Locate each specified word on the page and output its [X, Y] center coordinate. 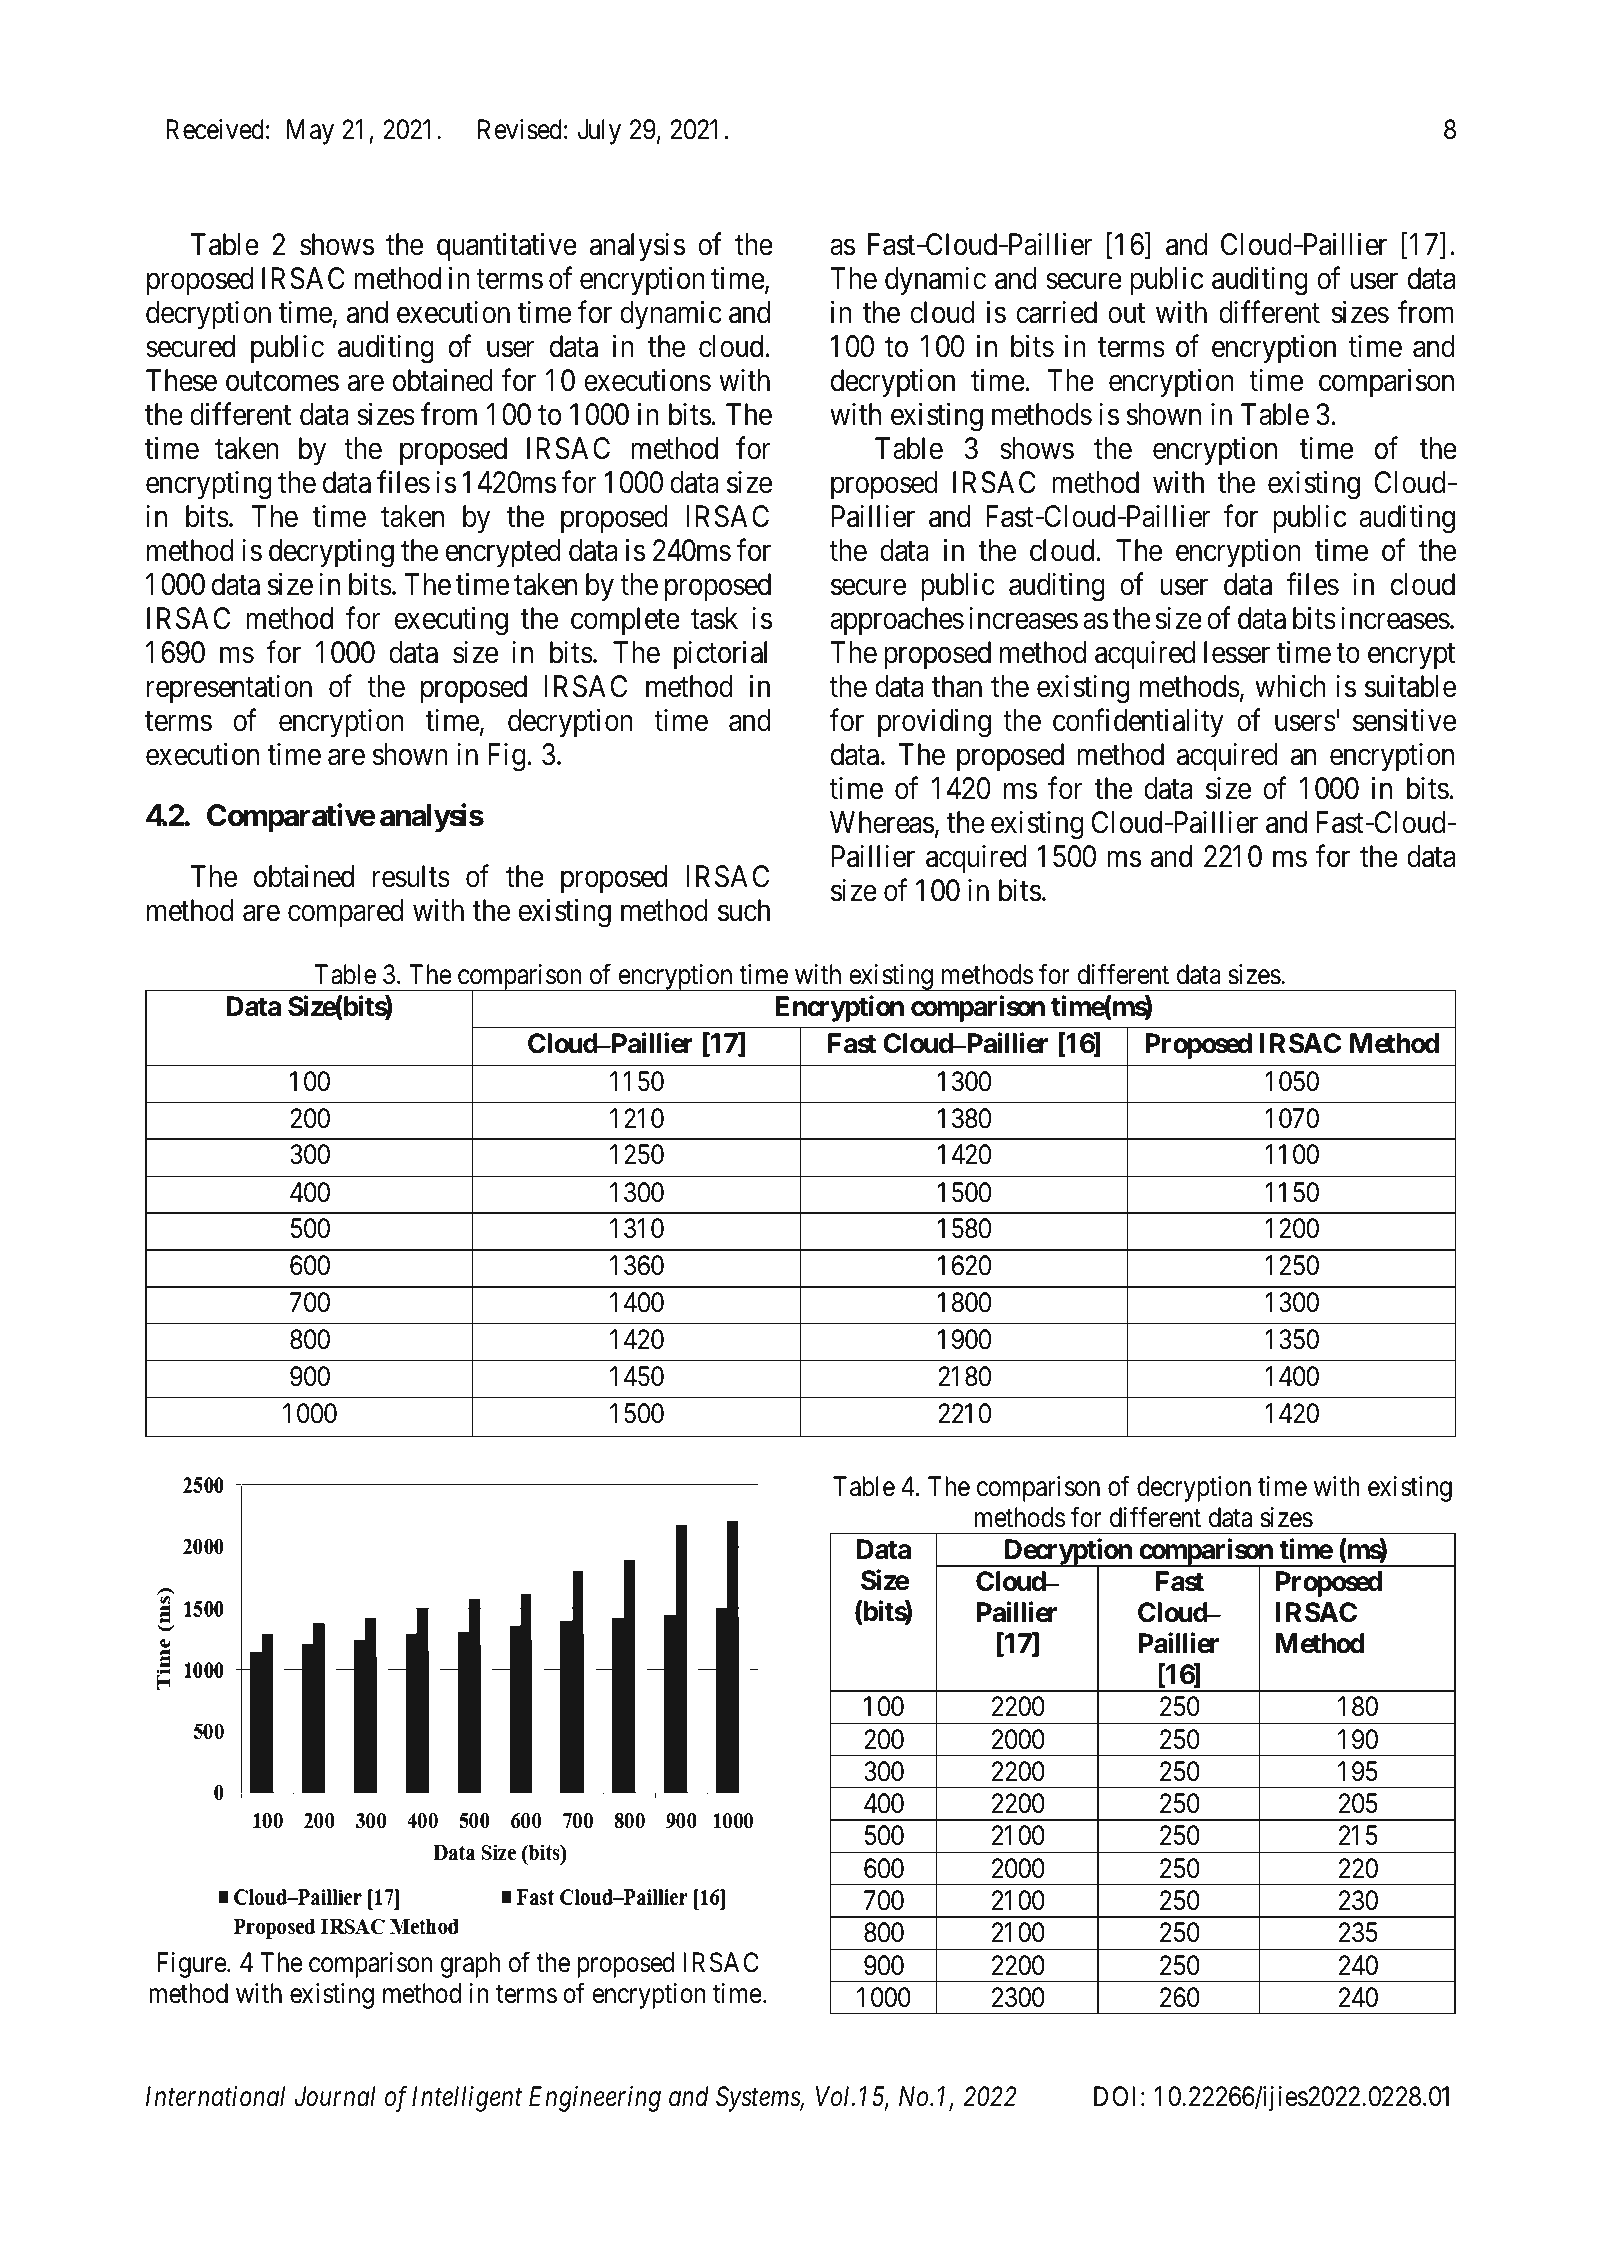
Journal [334, 2096]
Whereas [882, 822]
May [310, 132]
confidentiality [1138, 723]
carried [1056, 312]
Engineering [595, 2099]
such [744, 910]
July [599, 132]
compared [345, 913]
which [1290, 686]
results [411, 876]
